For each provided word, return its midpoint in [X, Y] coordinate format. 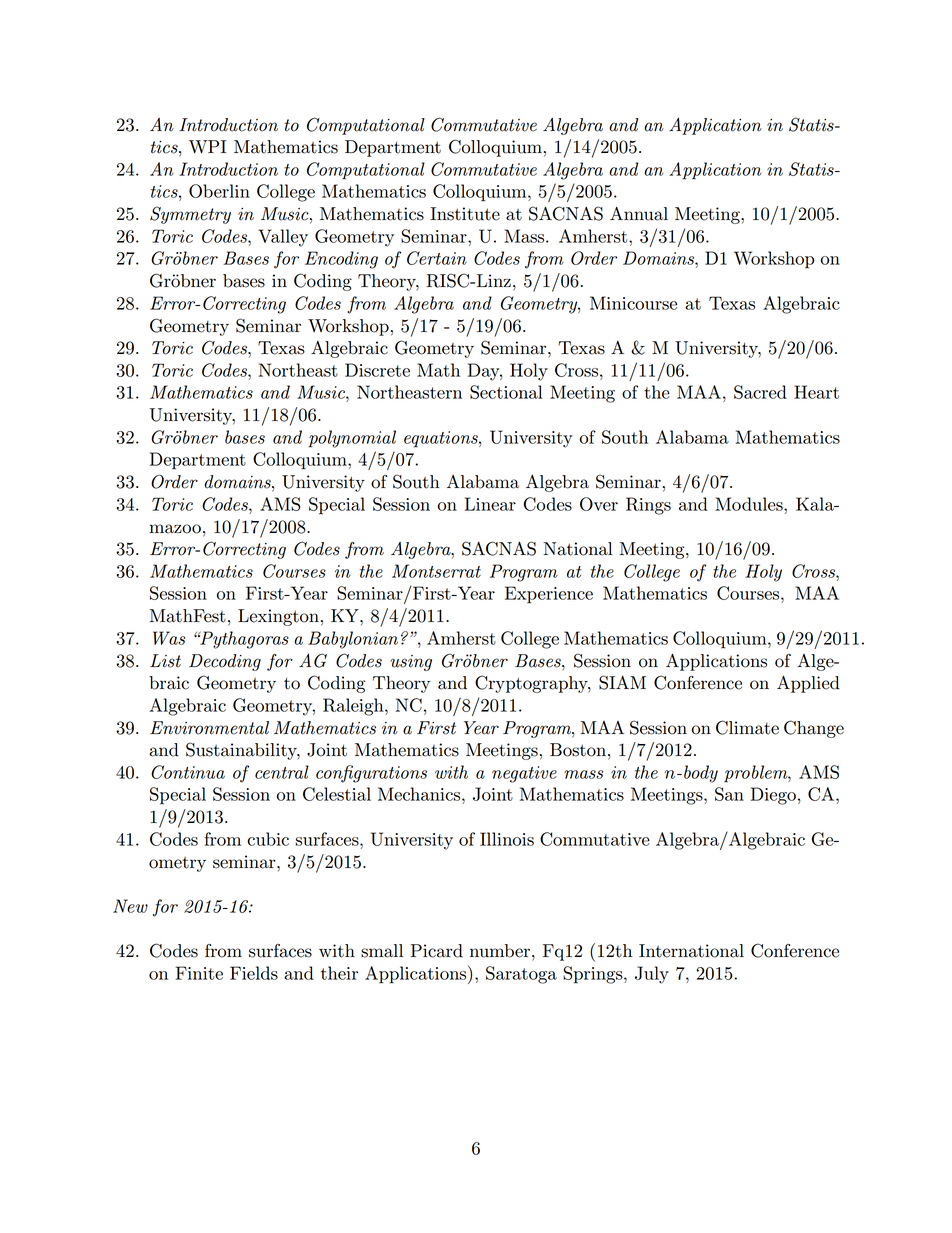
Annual [639, 213]
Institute [465, 214]
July [652, 975]
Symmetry [190, 215]
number [500, 951]
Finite [199, 973]
